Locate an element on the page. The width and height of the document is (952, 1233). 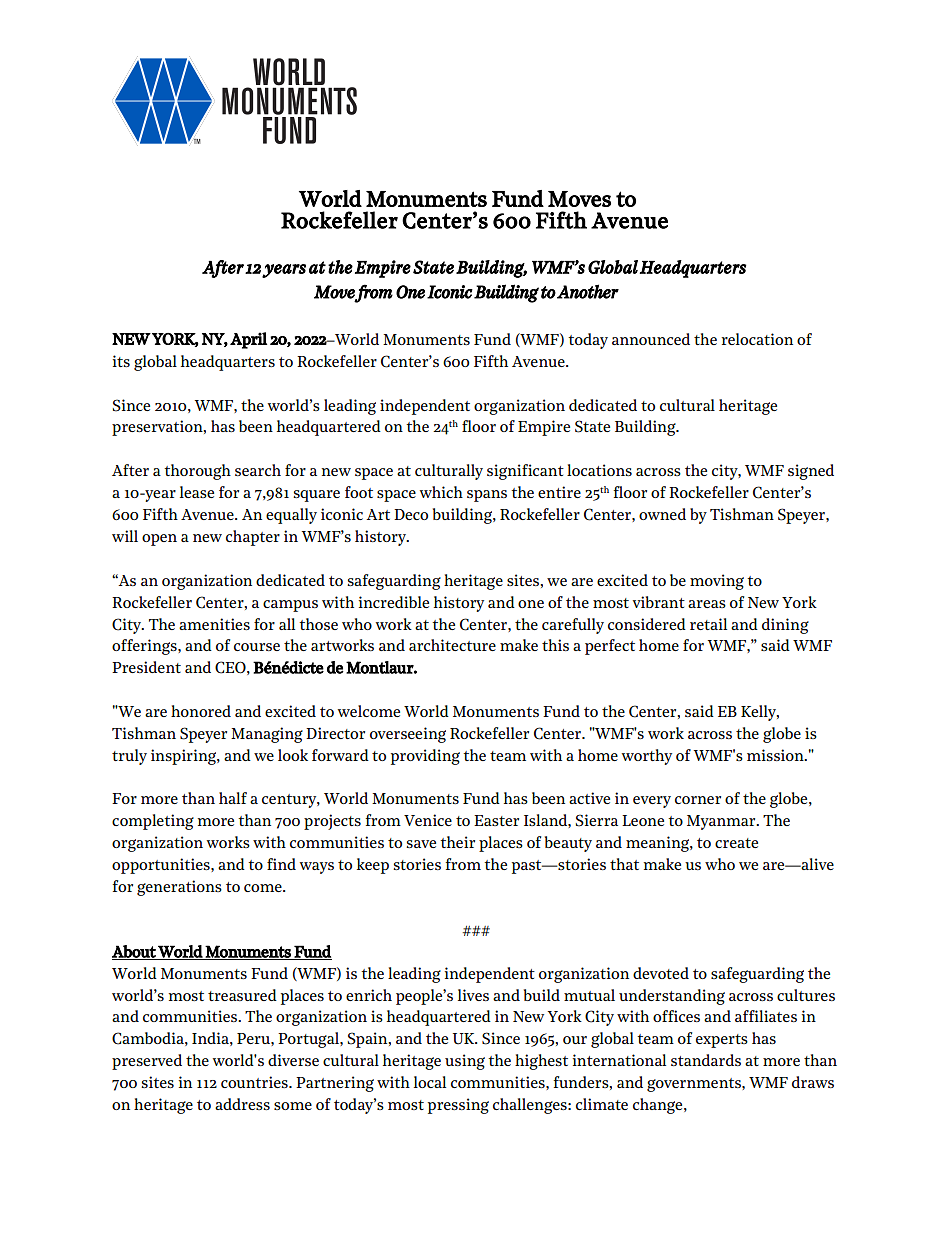
completing is located at coordinates (153, 822).
